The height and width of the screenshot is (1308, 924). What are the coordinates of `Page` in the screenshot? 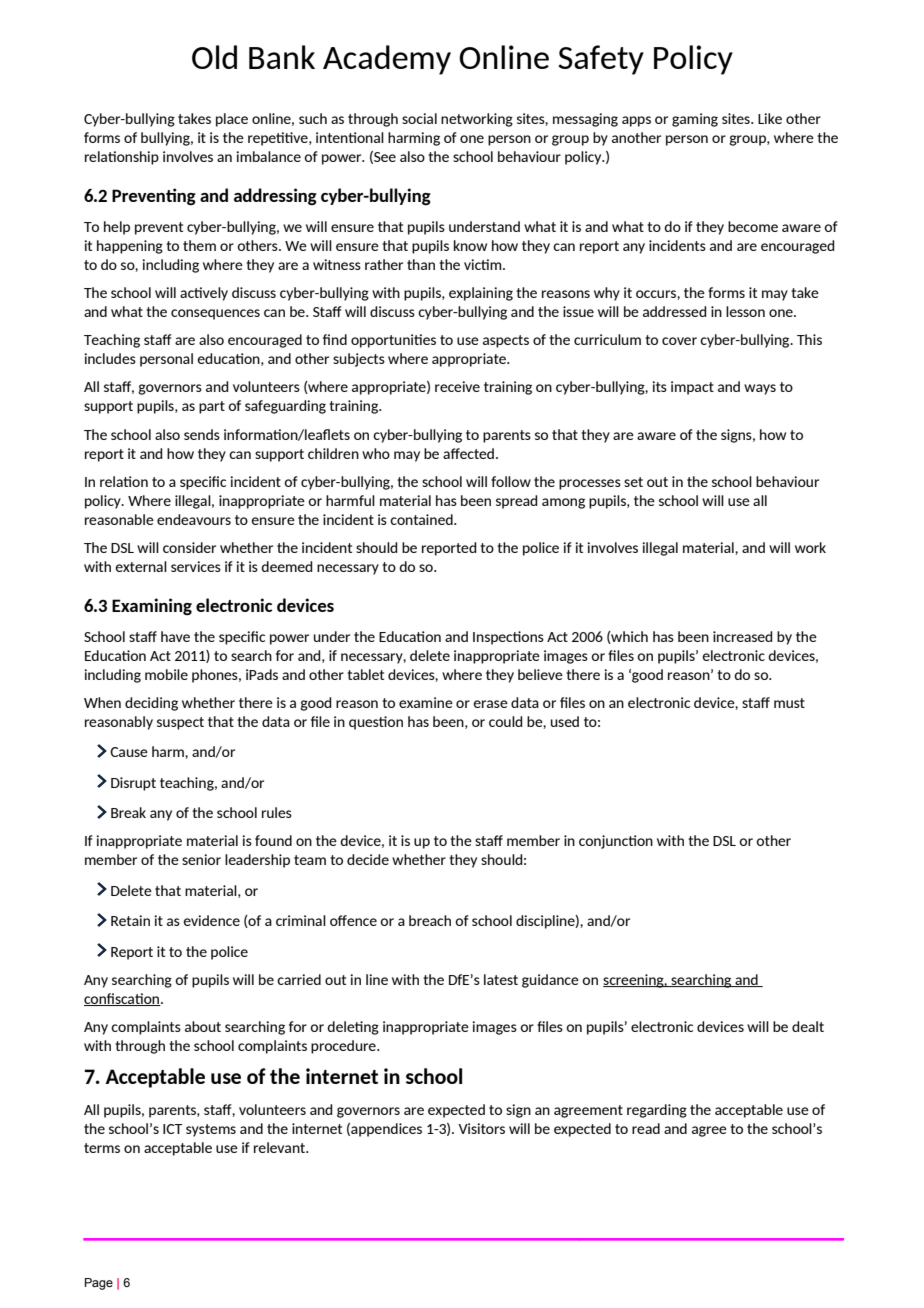 It's located at (99, 1284).
